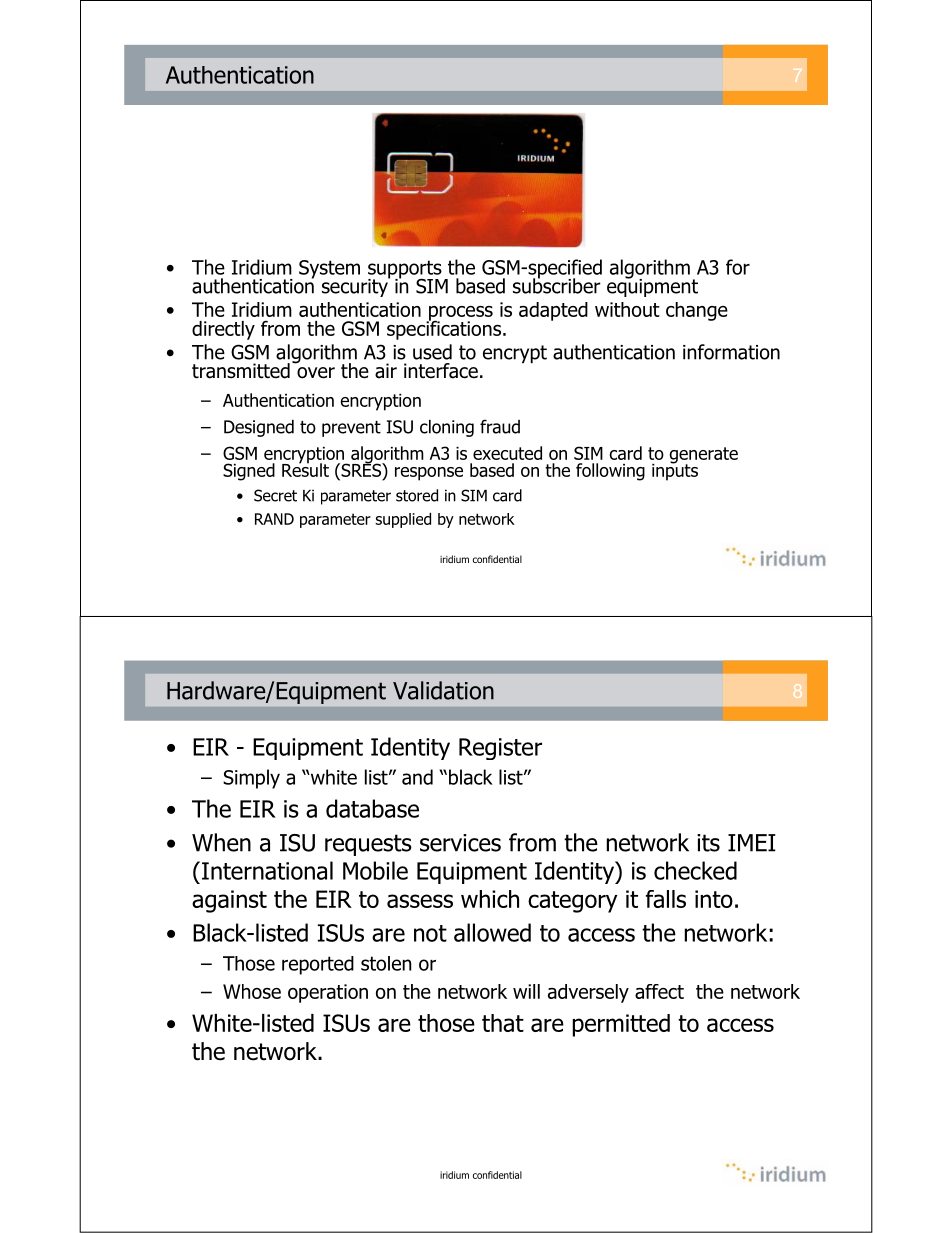 This page has width=952, height=1233. I want to click on Register, so click(500, 749).
